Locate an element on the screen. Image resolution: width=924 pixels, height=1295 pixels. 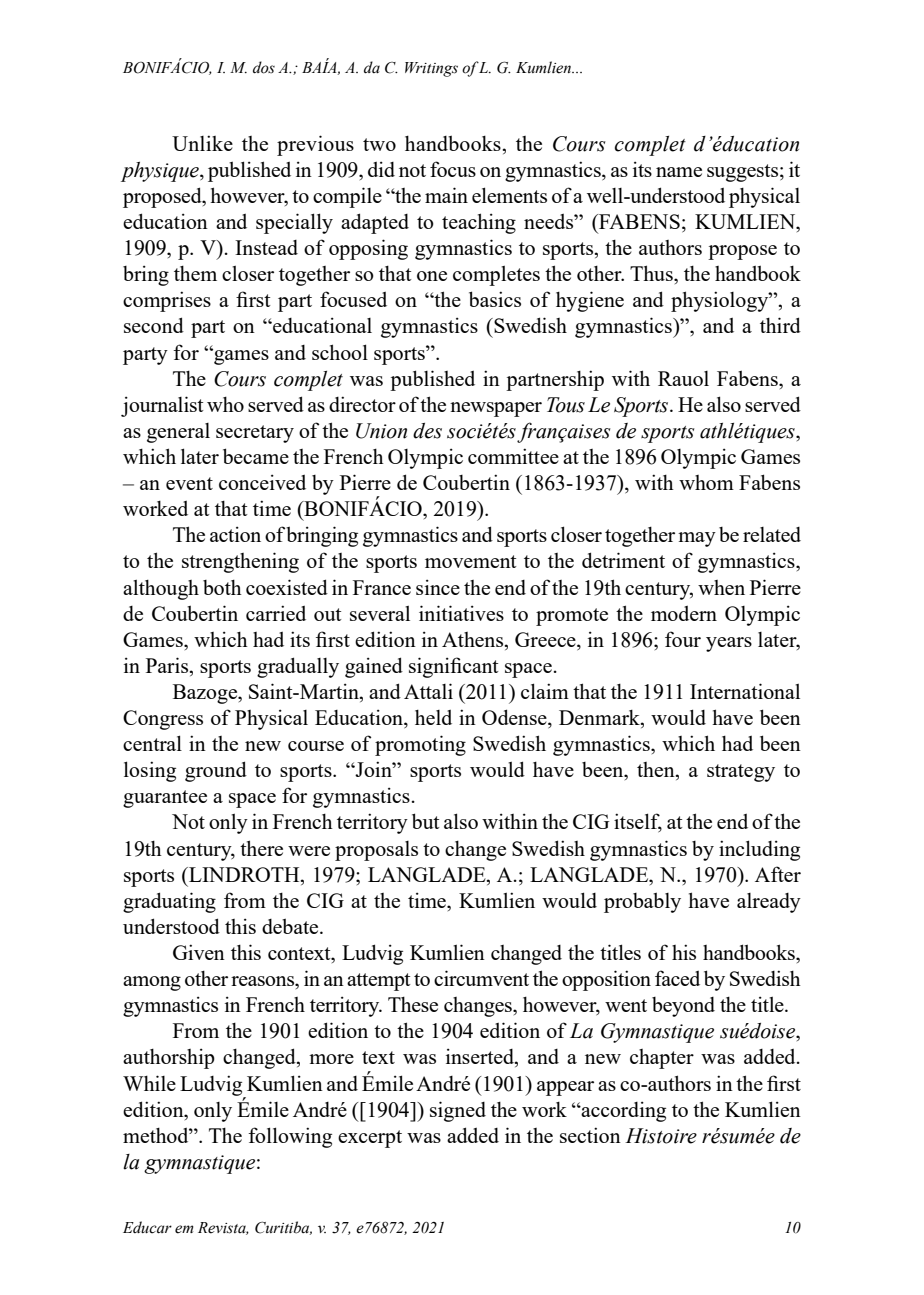
Writings is located at coordinates (431, 69).
